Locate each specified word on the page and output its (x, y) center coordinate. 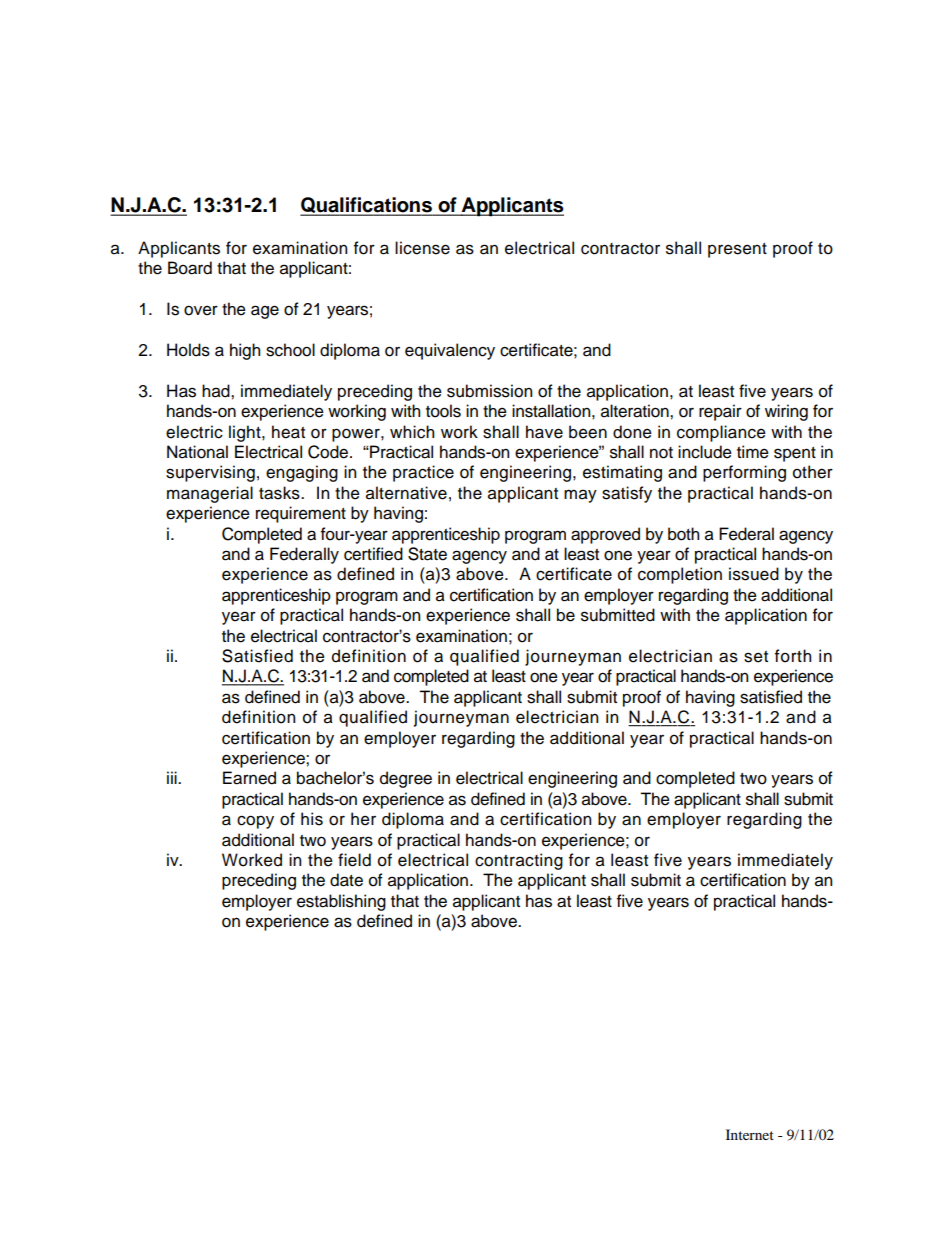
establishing (341, 902)
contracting (519, 861)
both (683, 534)
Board (190, 268)
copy (255, 822)
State (427, 554)
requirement (301, 514)
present (737, 250)
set (756, 657)
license (422, 248)
